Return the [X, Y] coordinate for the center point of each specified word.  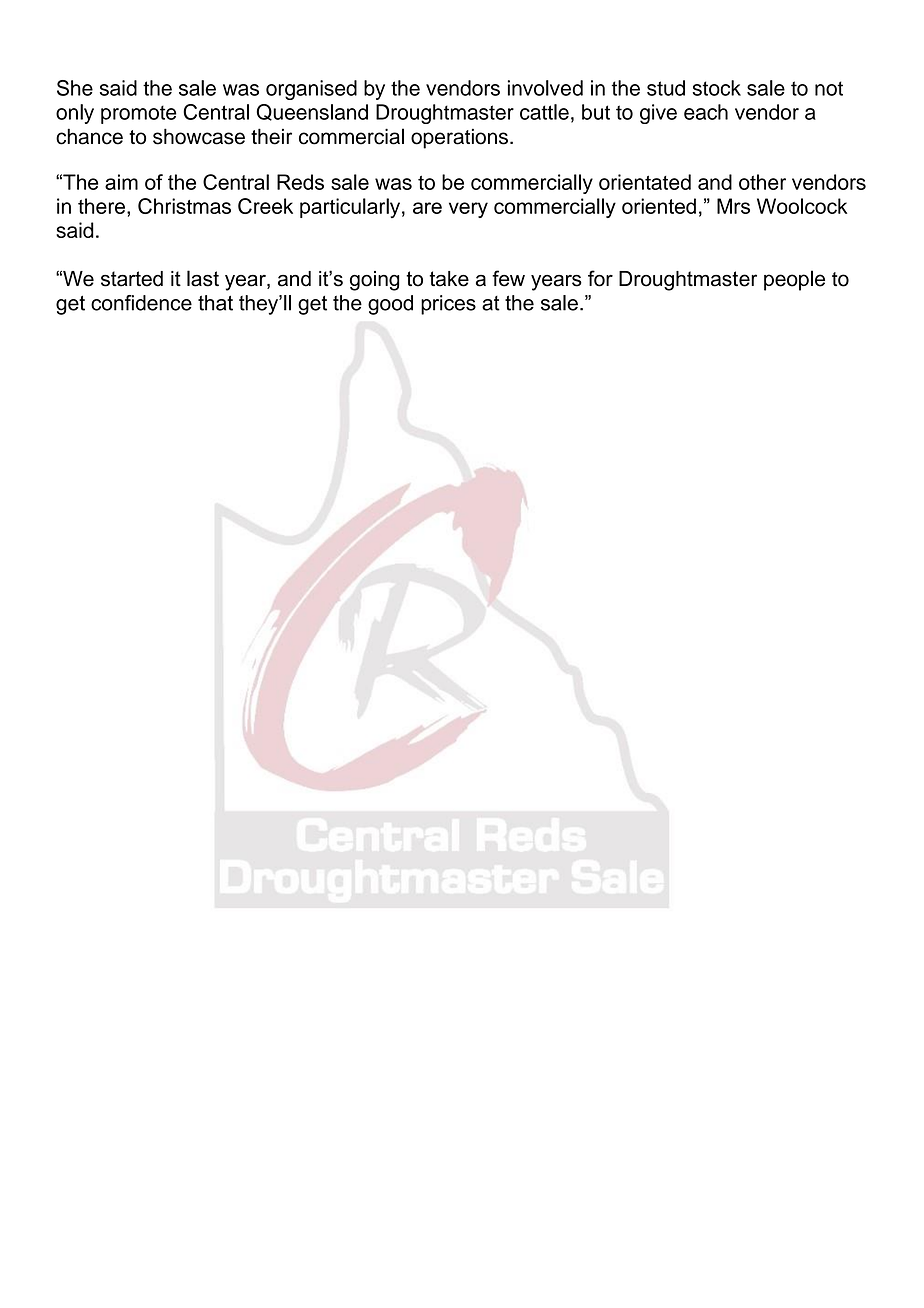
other [762, 182]
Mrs [733, 206]
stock [717, 88]
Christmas [184, 206]
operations [459, 138]
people [794, 280]
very [468, 210]
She [75, 88]
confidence [141, 303]
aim [121, 182]
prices [448, 305]
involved [545, 88]
